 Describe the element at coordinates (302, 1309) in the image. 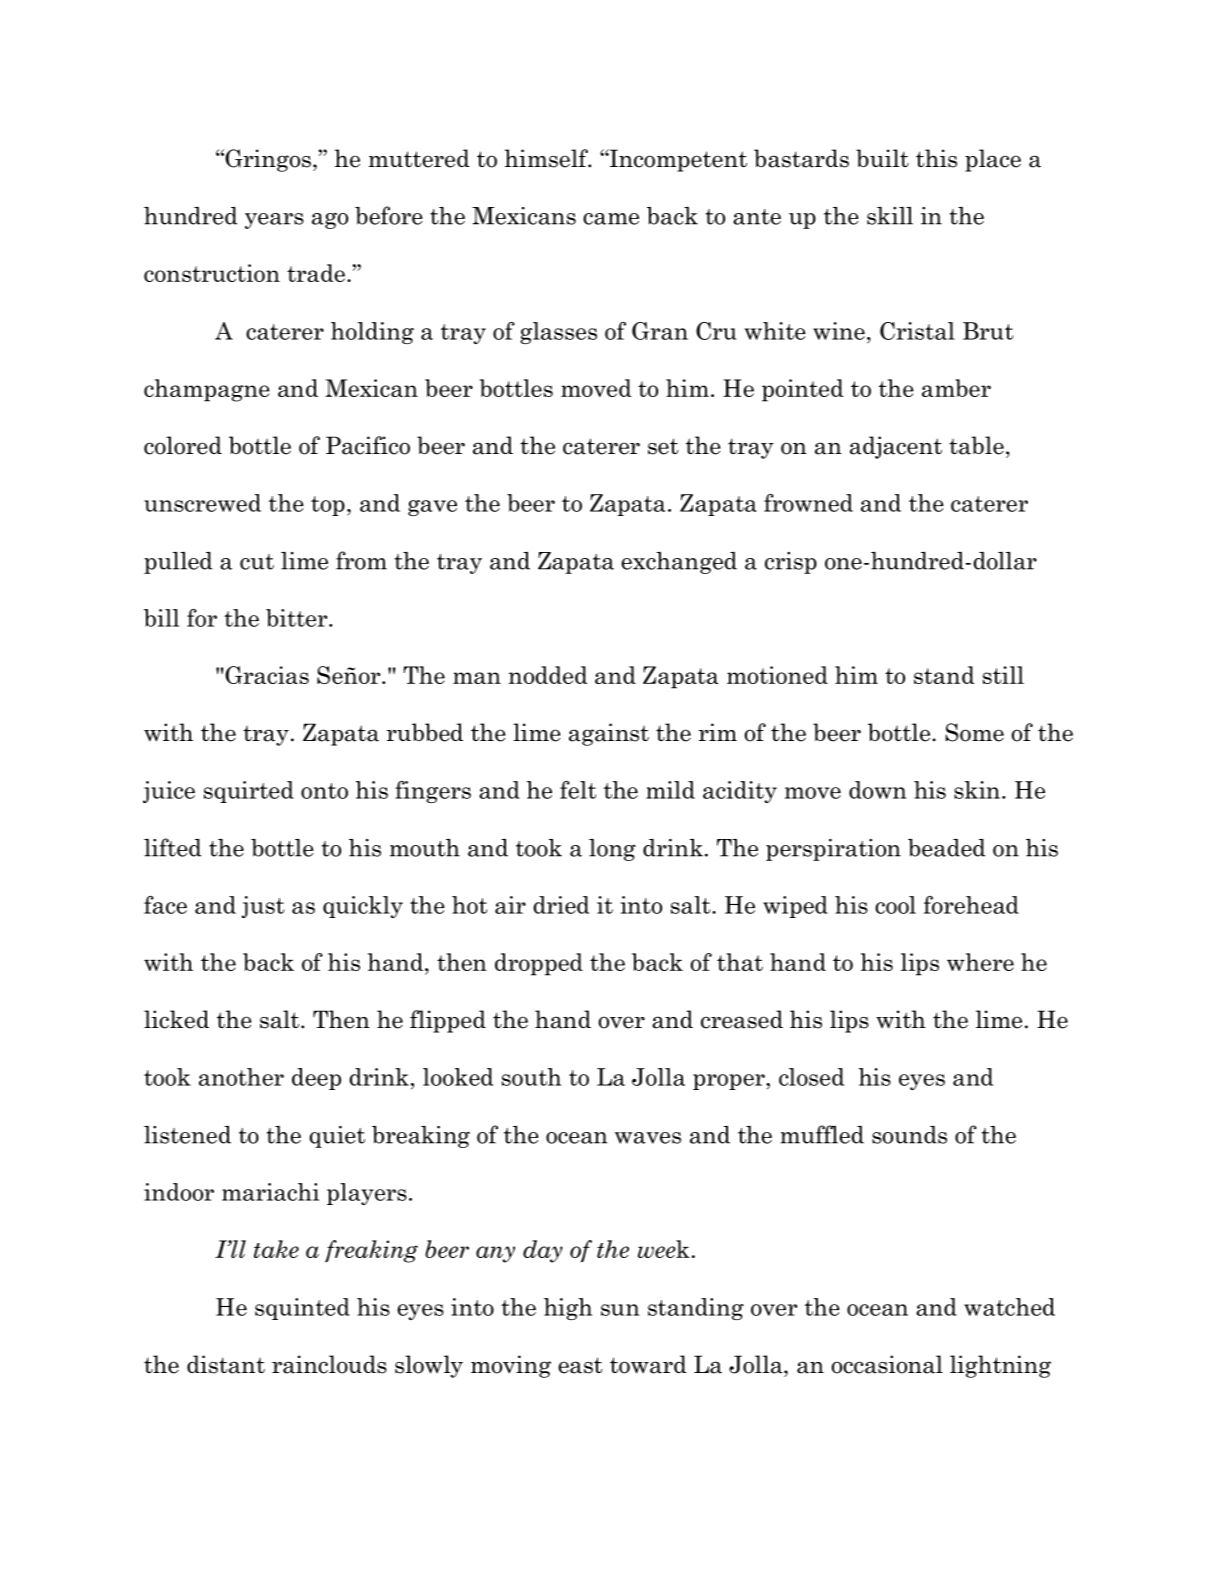

I see `squinted` at that location.
